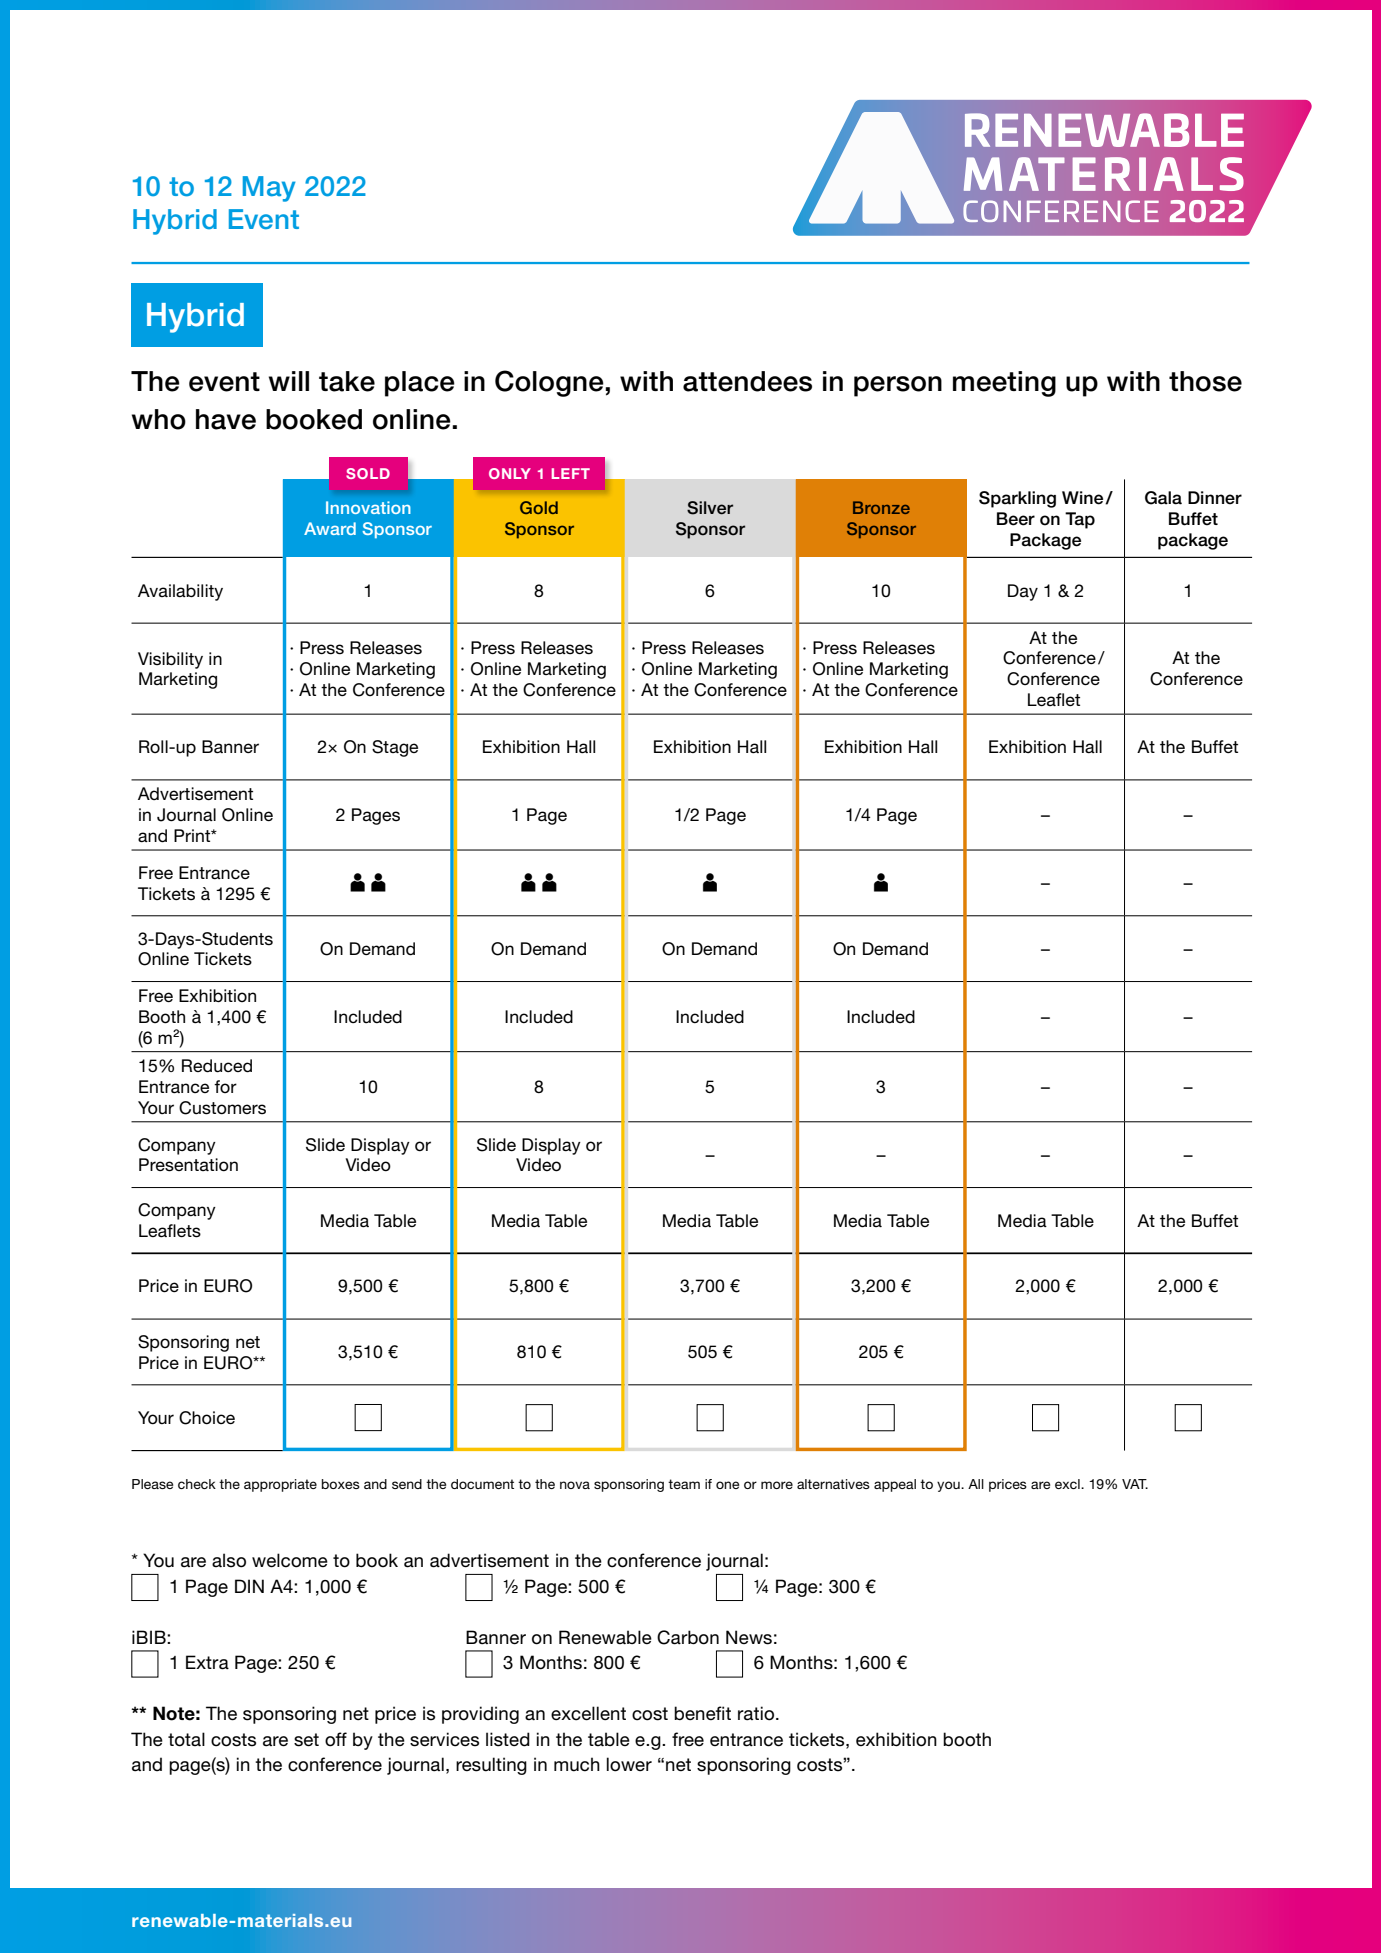 Image resolution: width=1381 pixels, height=1953 pixels. Describe the element at coordinates (1080, 520) in the document. I see `Tap` at that location.
